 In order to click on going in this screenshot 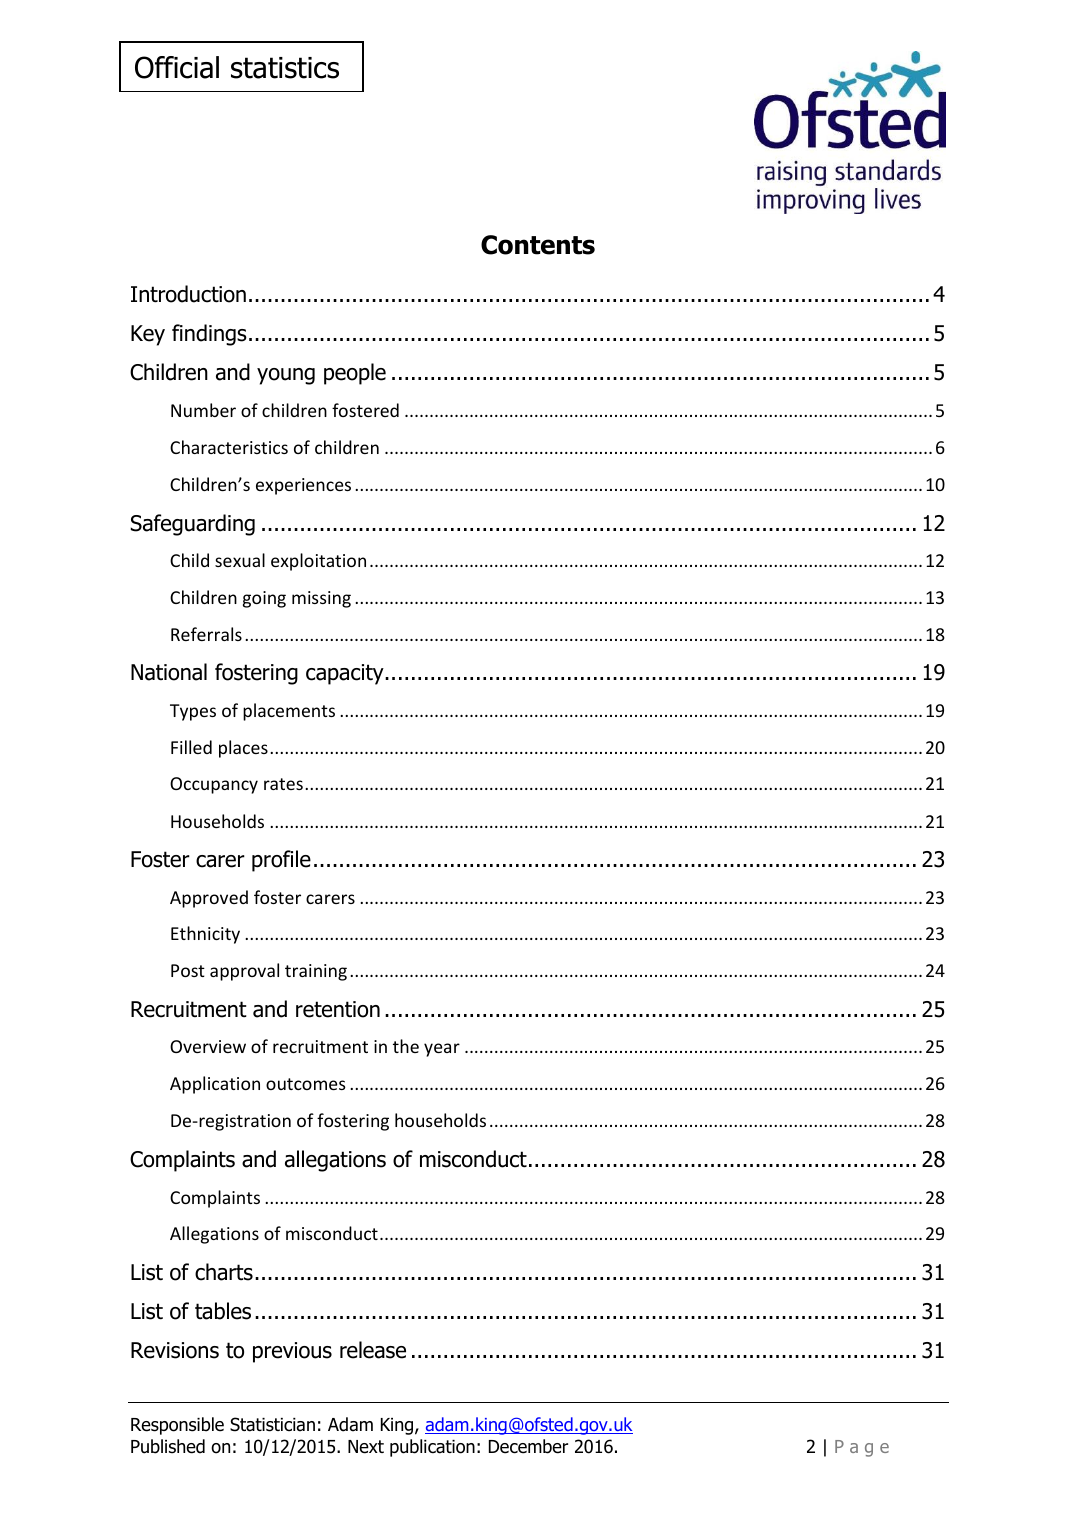, I will do `click(264, 599)`.
